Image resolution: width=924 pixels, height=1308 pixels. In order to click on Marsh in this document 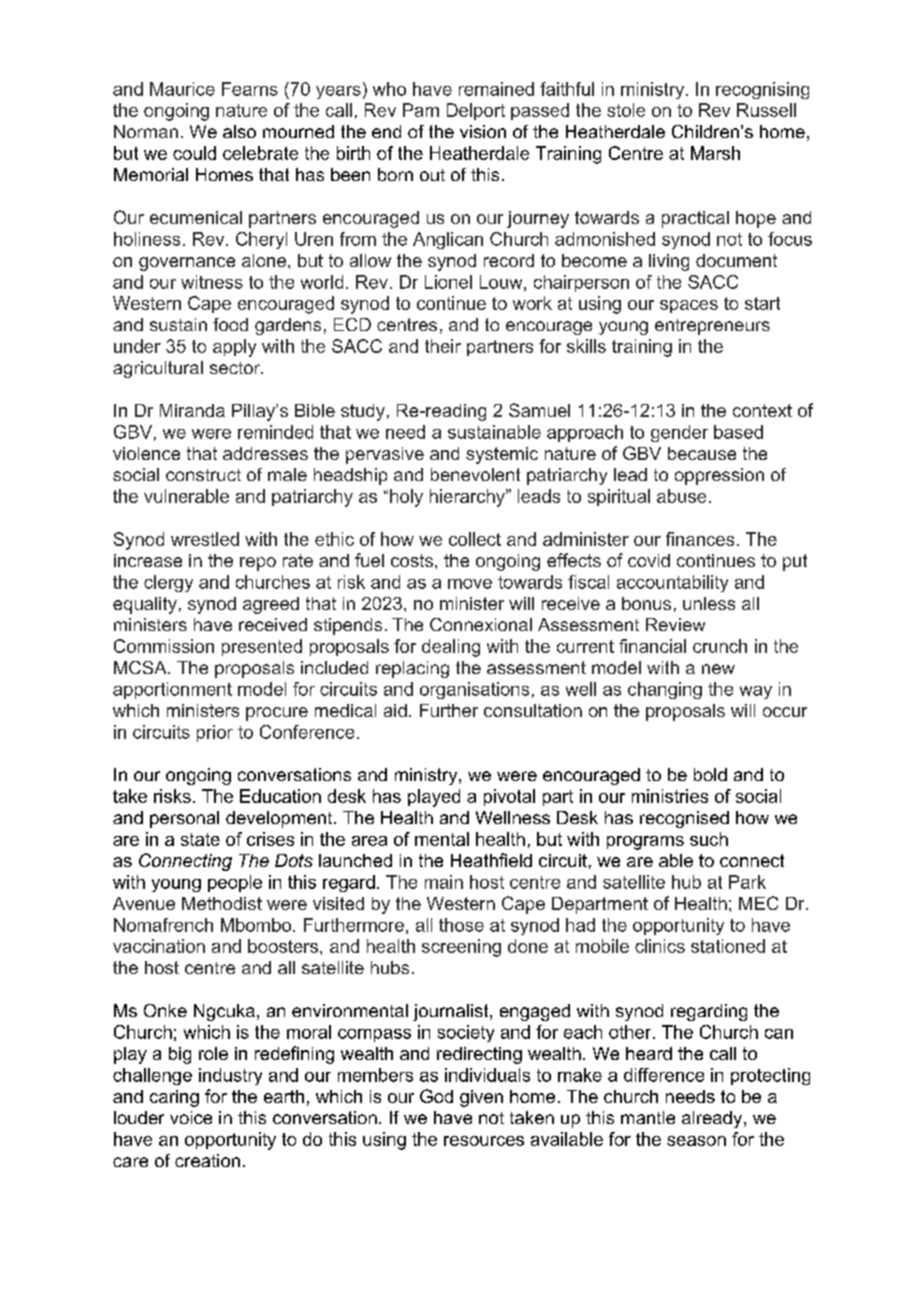, I will do `click(715, 153)`.
